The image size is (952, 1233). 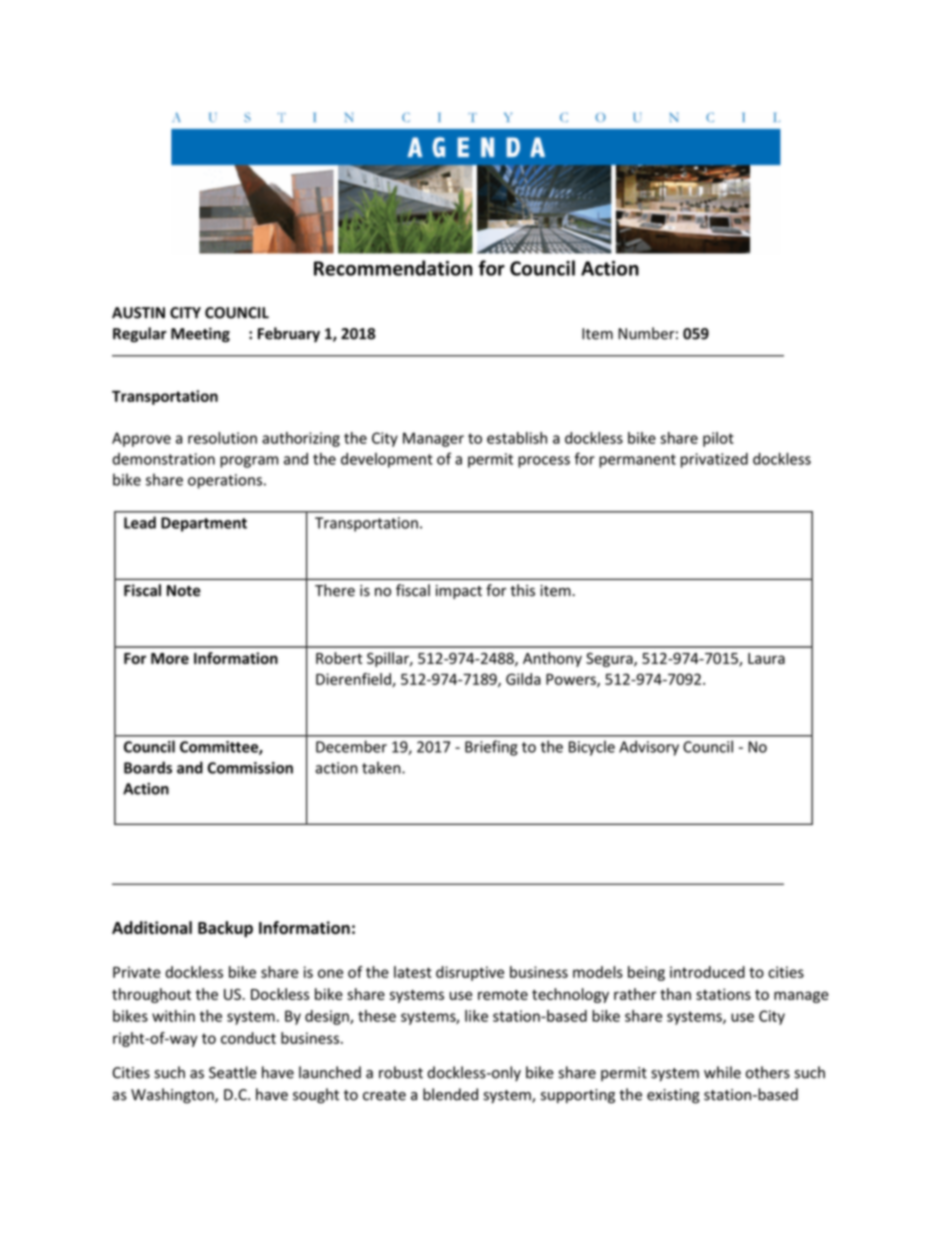 I want to click on disruptive, so click(x=470, y=973).
